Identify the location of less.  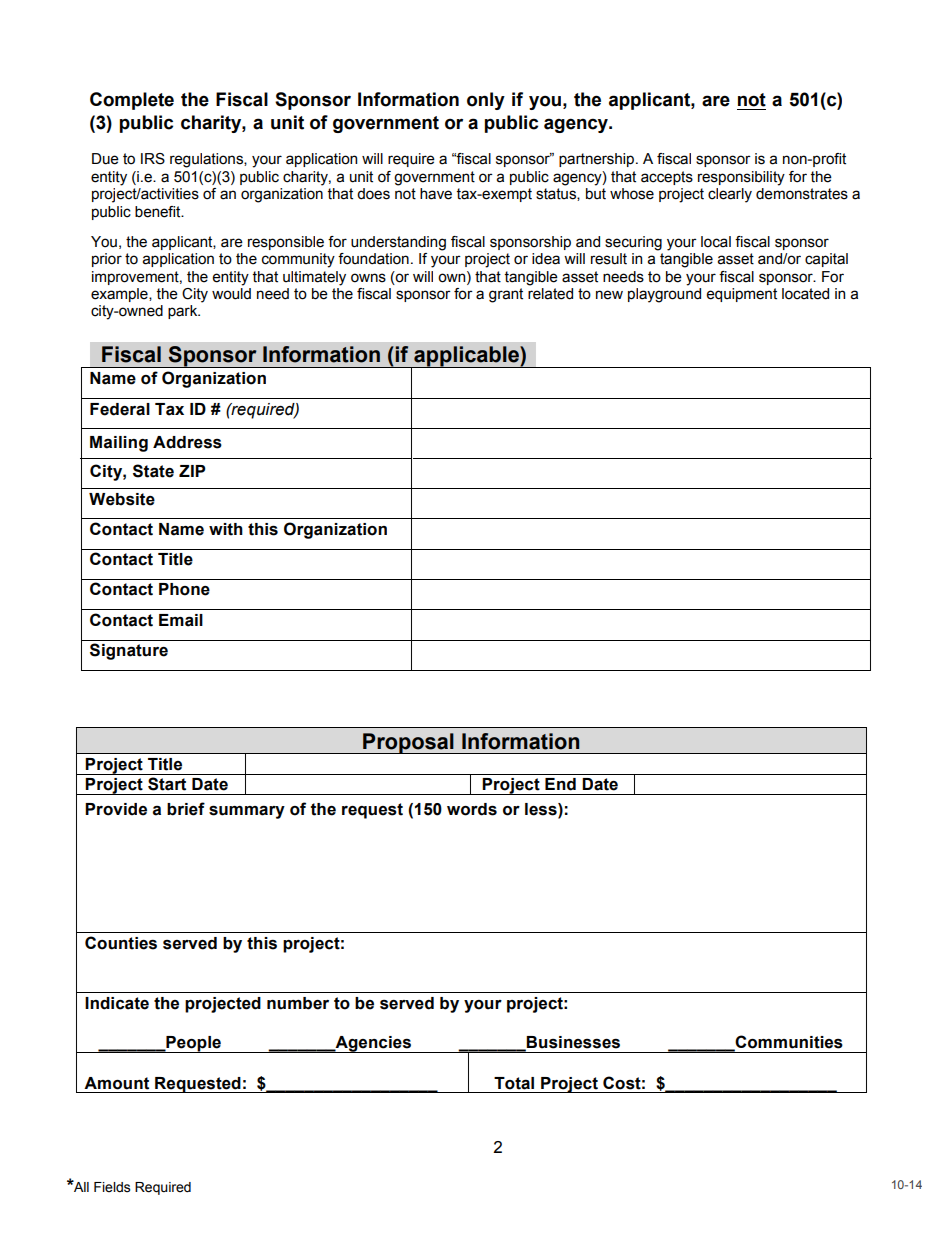
(542, 809).
